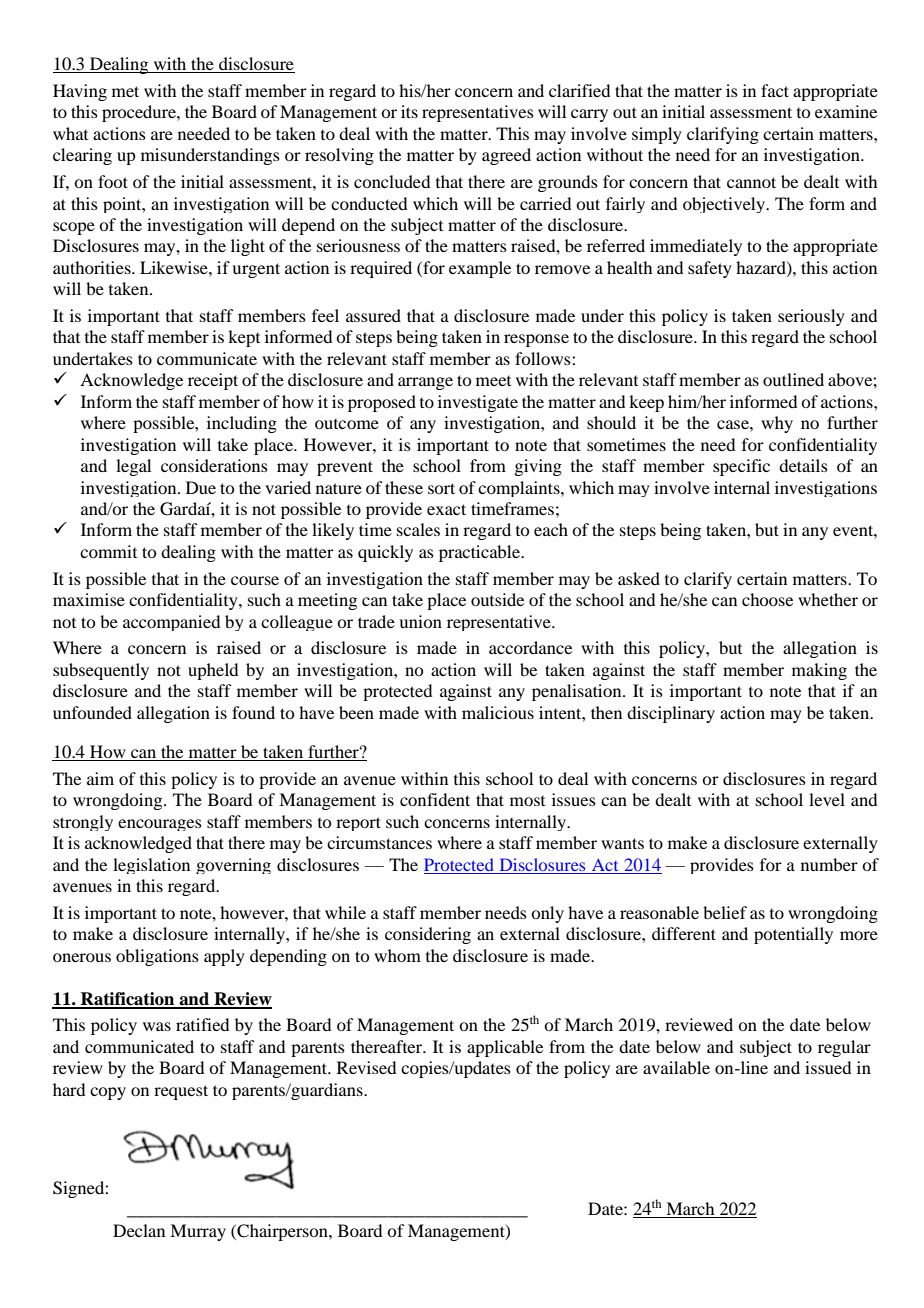 This page has height=1308, width=924. Describe the element at coordinates (793, 935) in the page. I see `potentially` at that location.
